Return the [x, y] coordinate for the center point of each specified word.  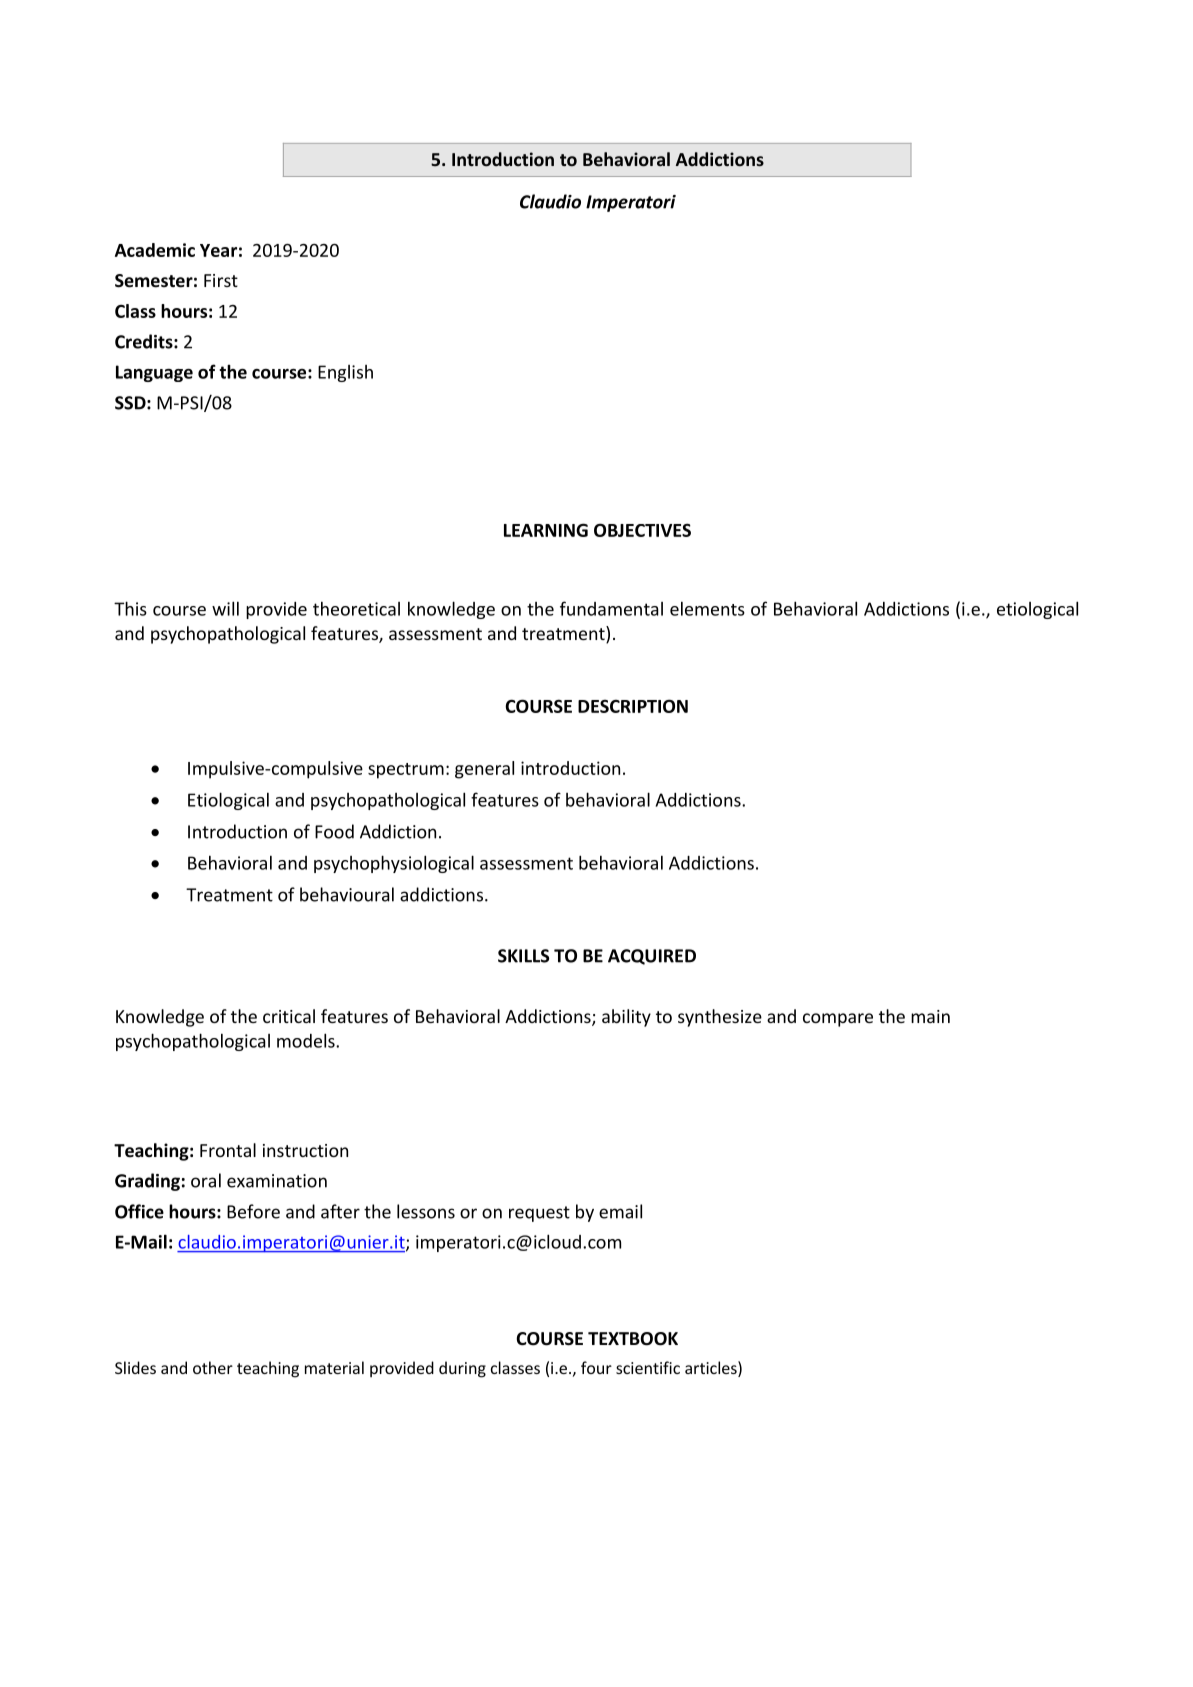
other [213, 1367]
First [221, 280]
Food [334, 831]
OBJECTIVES [642, 530]
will [225, 608]
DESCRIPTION [633, 706]
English [345, 373]
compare [838, 1020]
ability [626, 1018]
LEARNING [546, 530]
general [484, 770]
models [307, 1040]
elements [707, 608]
